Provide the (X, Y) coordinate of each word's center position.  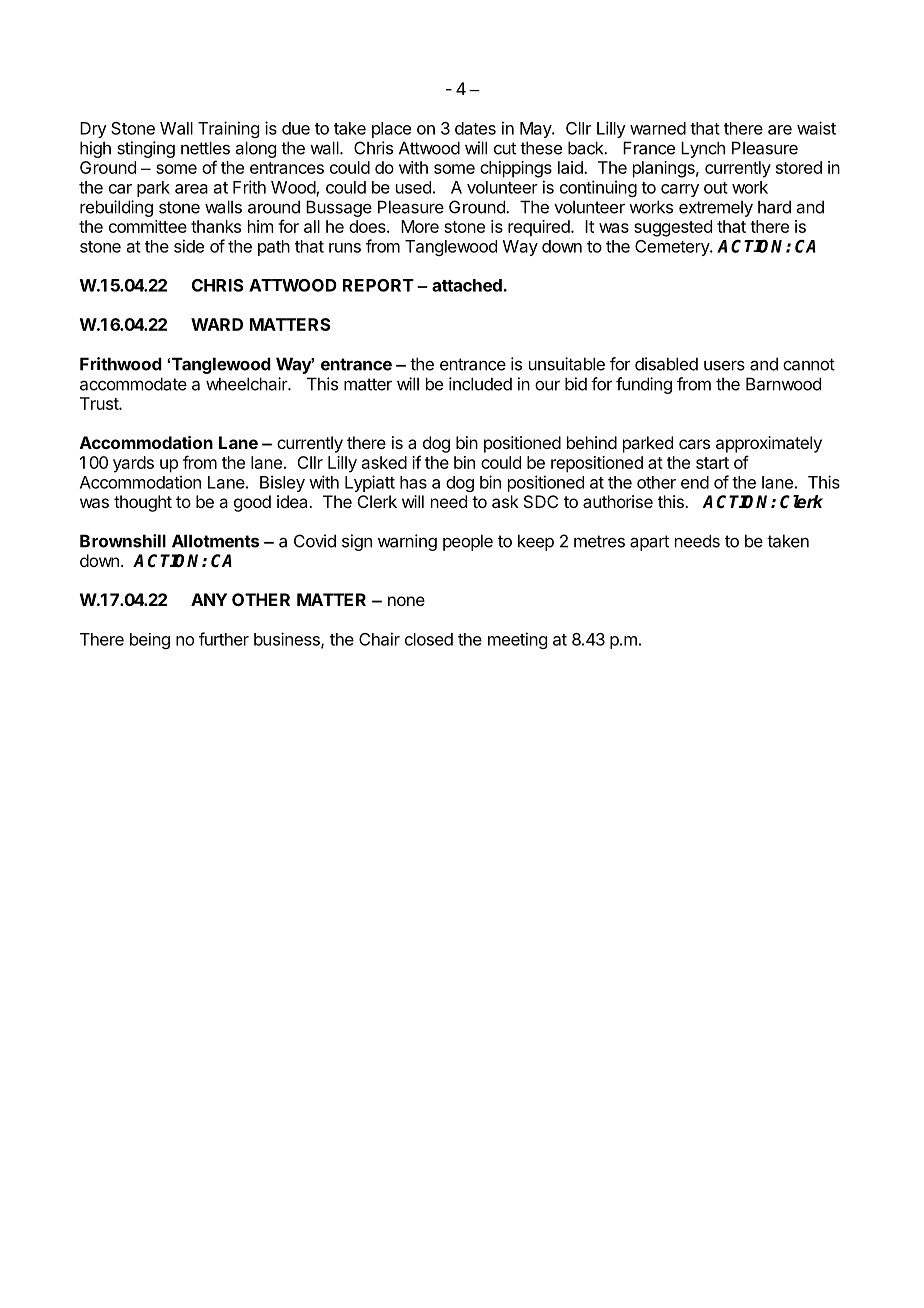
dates (475, 128)
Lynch (703, 149)
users (724, 366)
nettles (205, 148)
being (150, 641)
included (480, 384)
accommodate (133, 384)
